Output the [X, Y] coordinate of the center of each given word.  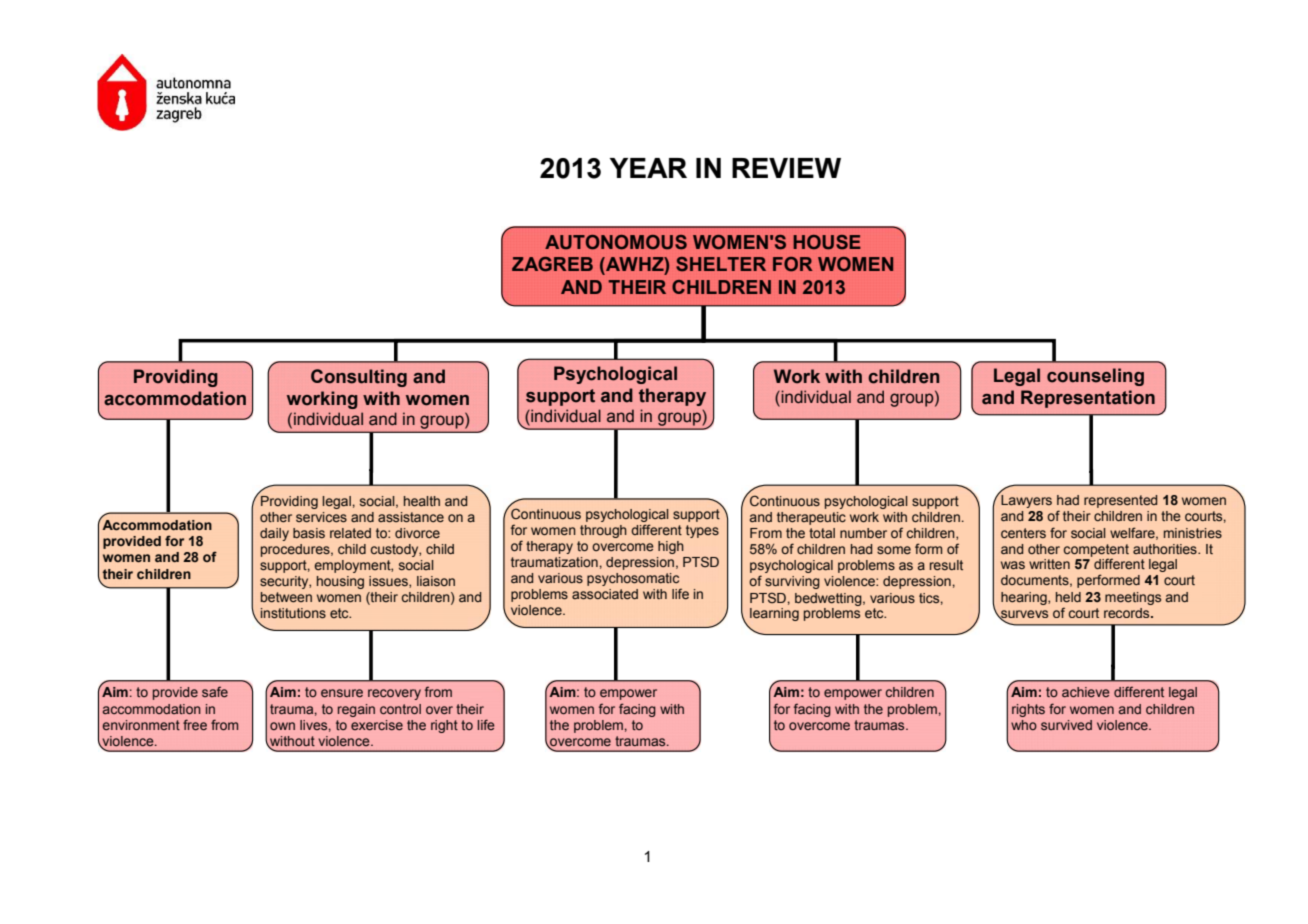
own [282, 726]
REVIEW [786, 168]
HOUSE [827, 242]
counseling [1095, 377]
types [702, 531]
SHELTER [721, 264]
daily [274, 534]
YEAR [648, 168]
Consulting [359, 378]
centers [1023, 533]
